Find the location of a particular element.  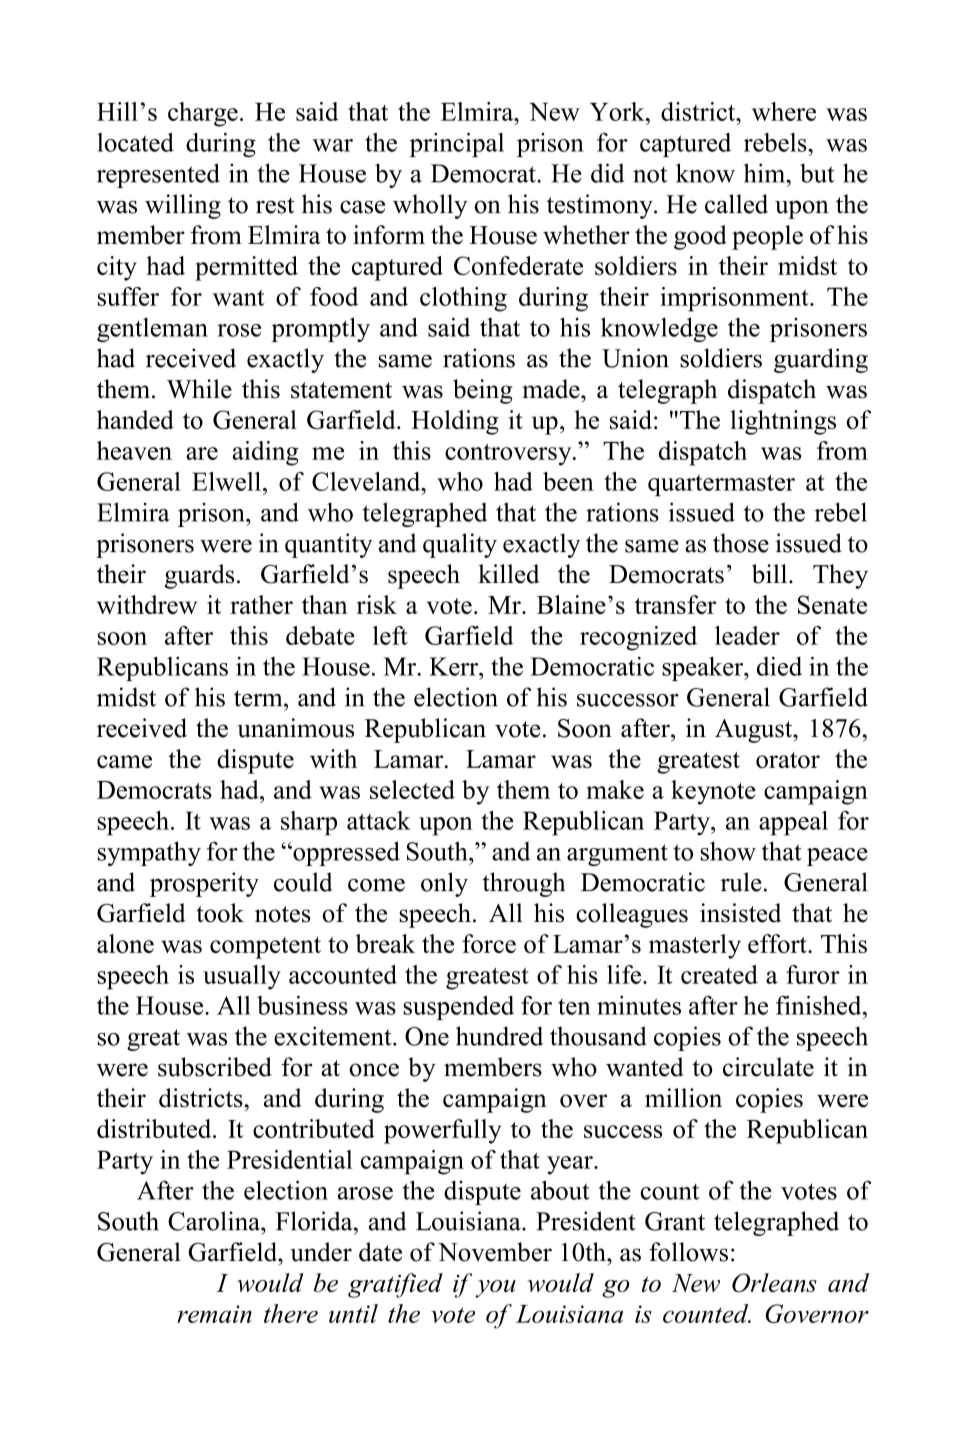

show is located at coordinates (728, 851).
